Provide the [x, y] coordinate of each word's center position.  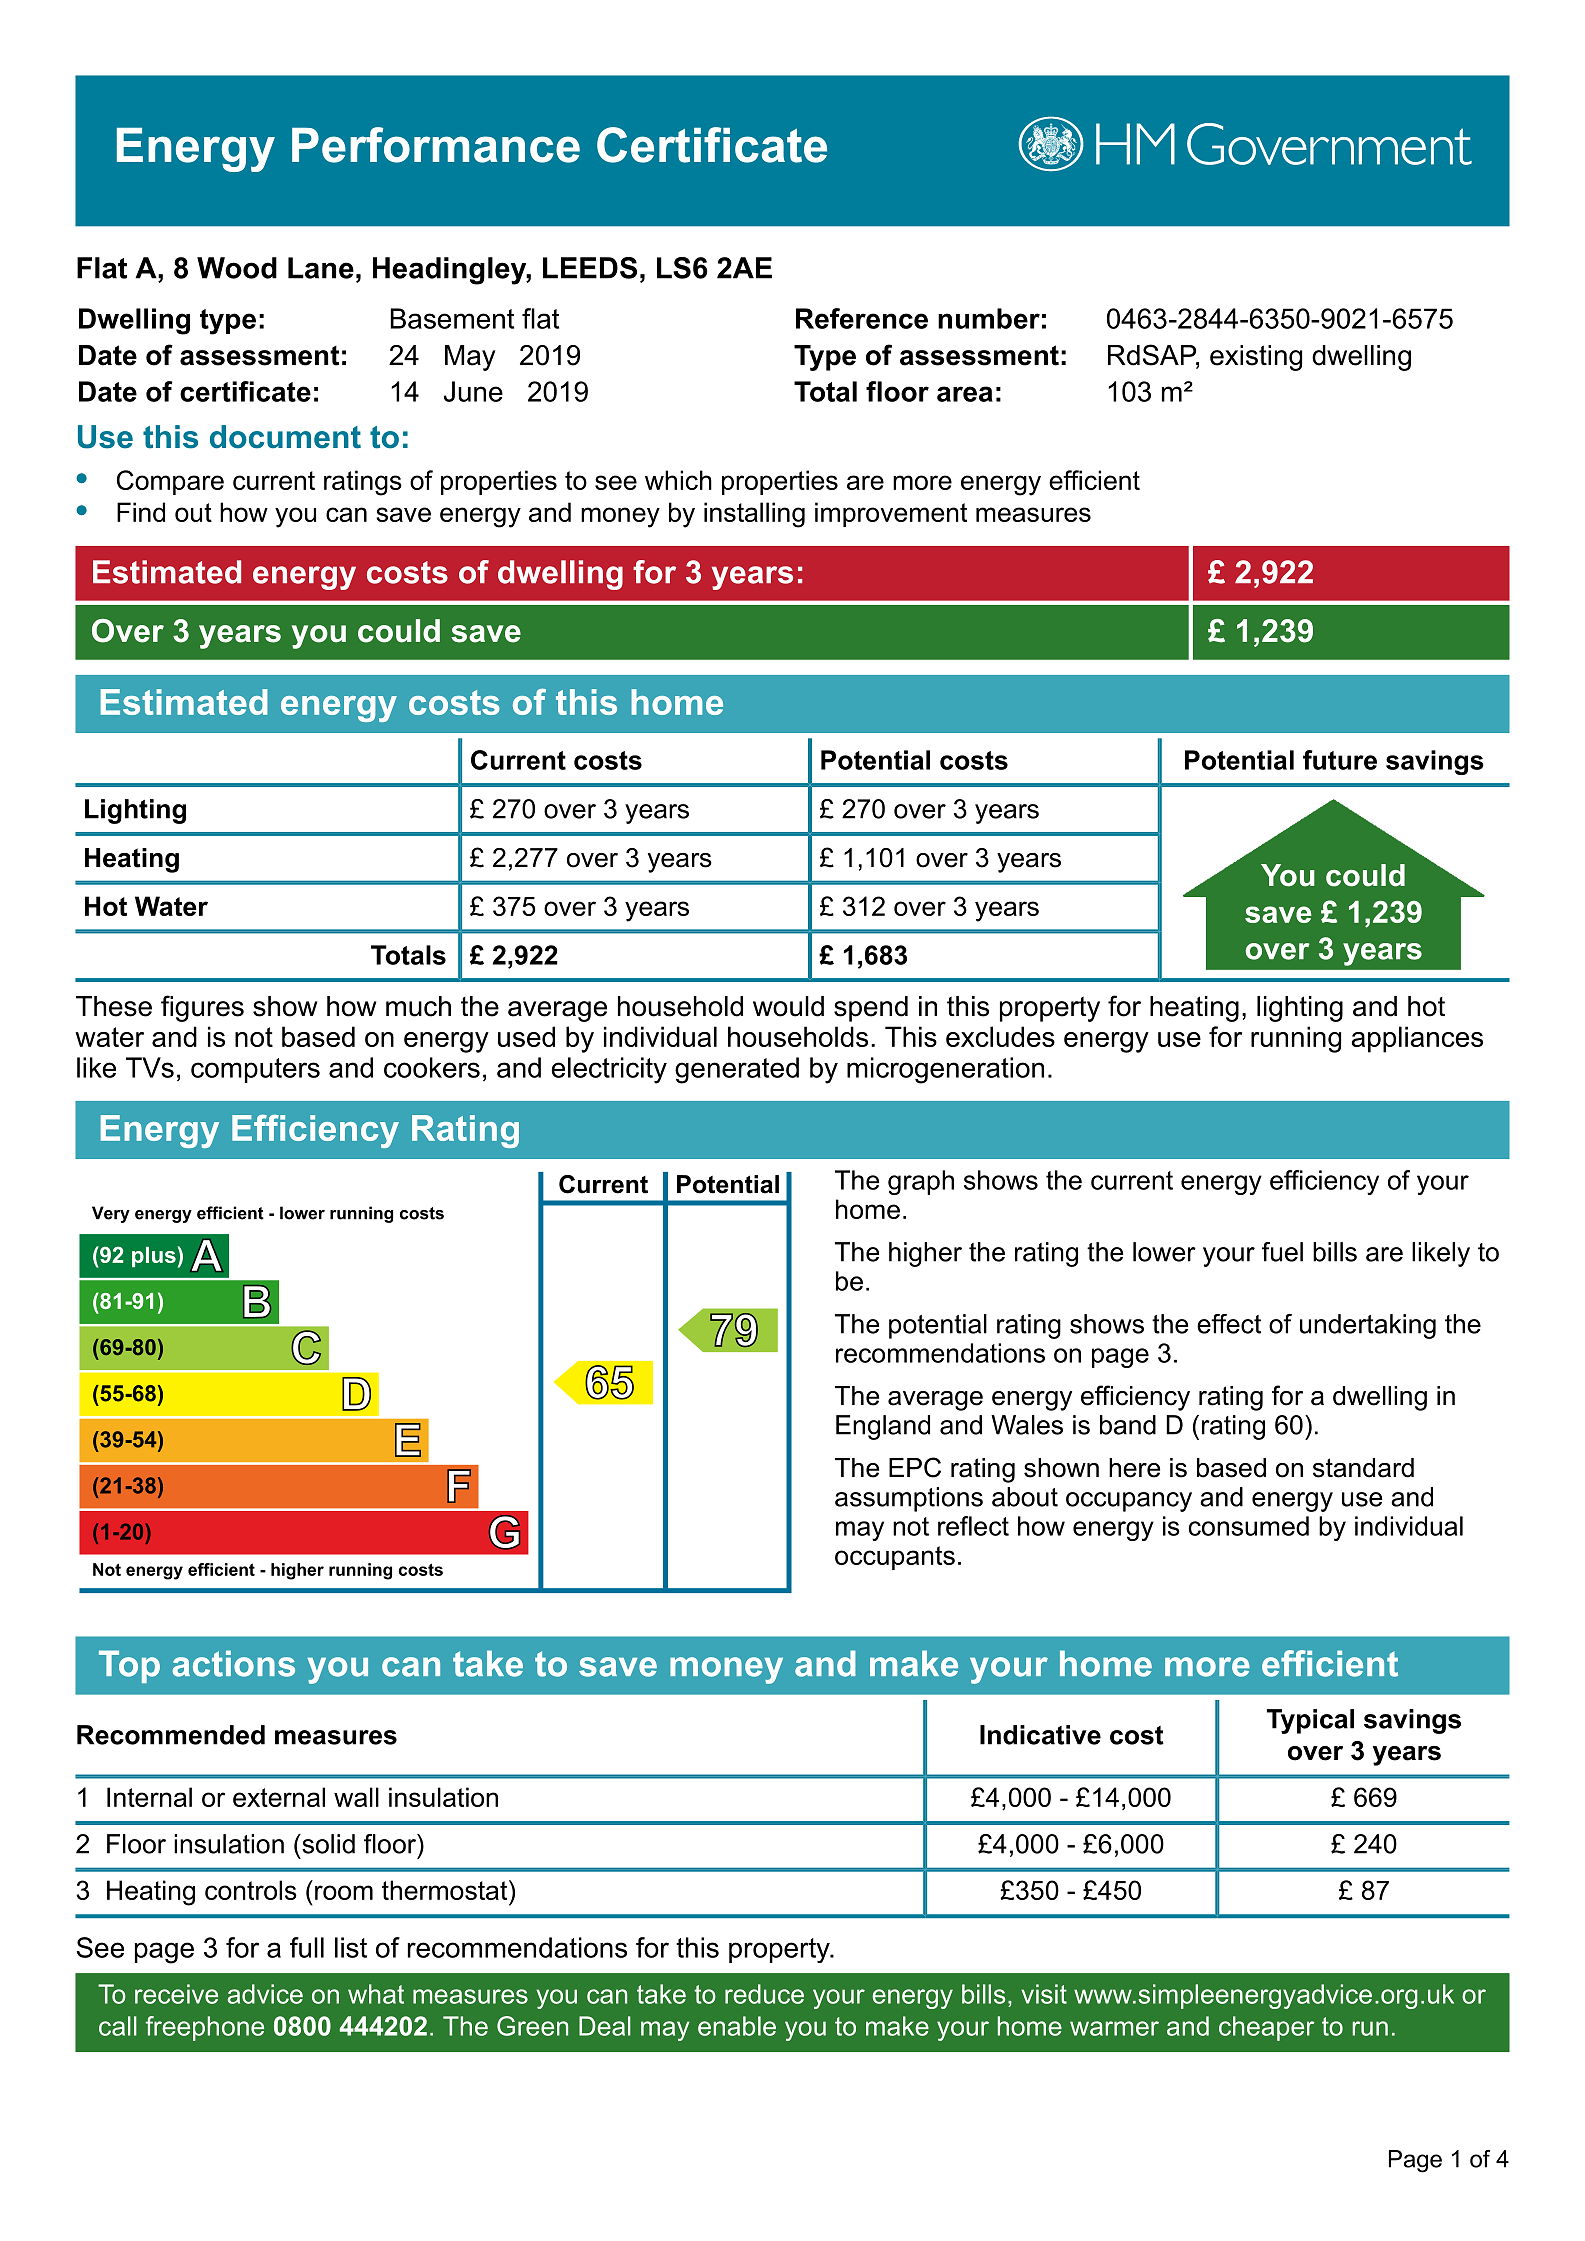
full [307, 1947]
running [1296, 1039]
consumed [1249, 1526]
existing [1256, 358]
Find [141, 512]
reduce [764, 1994]
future [1340, 760]
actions [233, 1663]
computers [255, 1070]
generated [737, 1070]
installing [754, 515]
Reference [862, 318]
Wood [237, 268]
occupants [895, 1558]
